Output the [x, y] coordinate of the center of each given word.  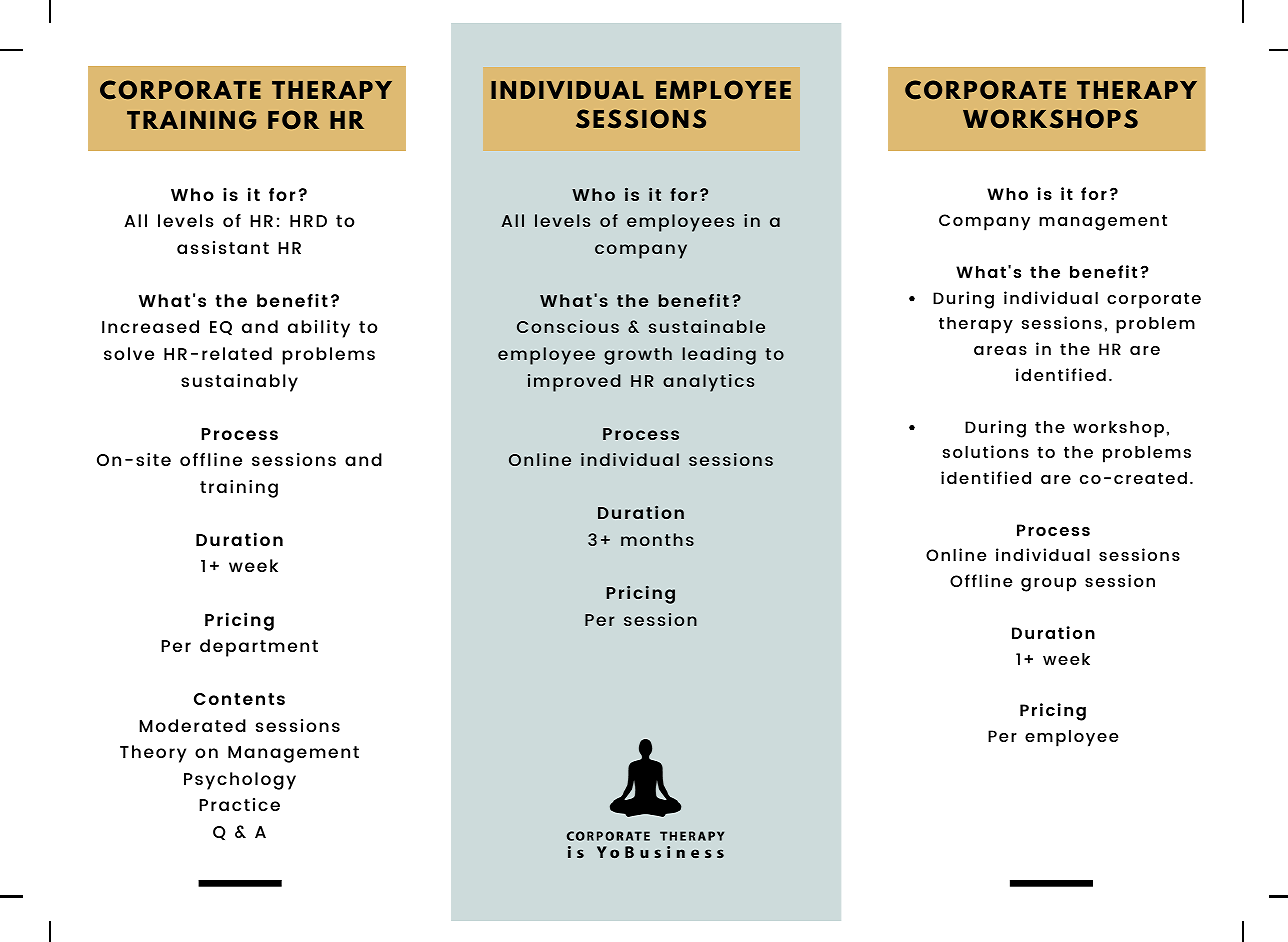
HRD [308, 221]
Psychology [240, 781]
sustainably [239, 383]
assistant [223, 247]
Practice [239, 804]
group [1048, 585]
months [657, 539]
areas [1000, 350]
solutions [986, 451]
